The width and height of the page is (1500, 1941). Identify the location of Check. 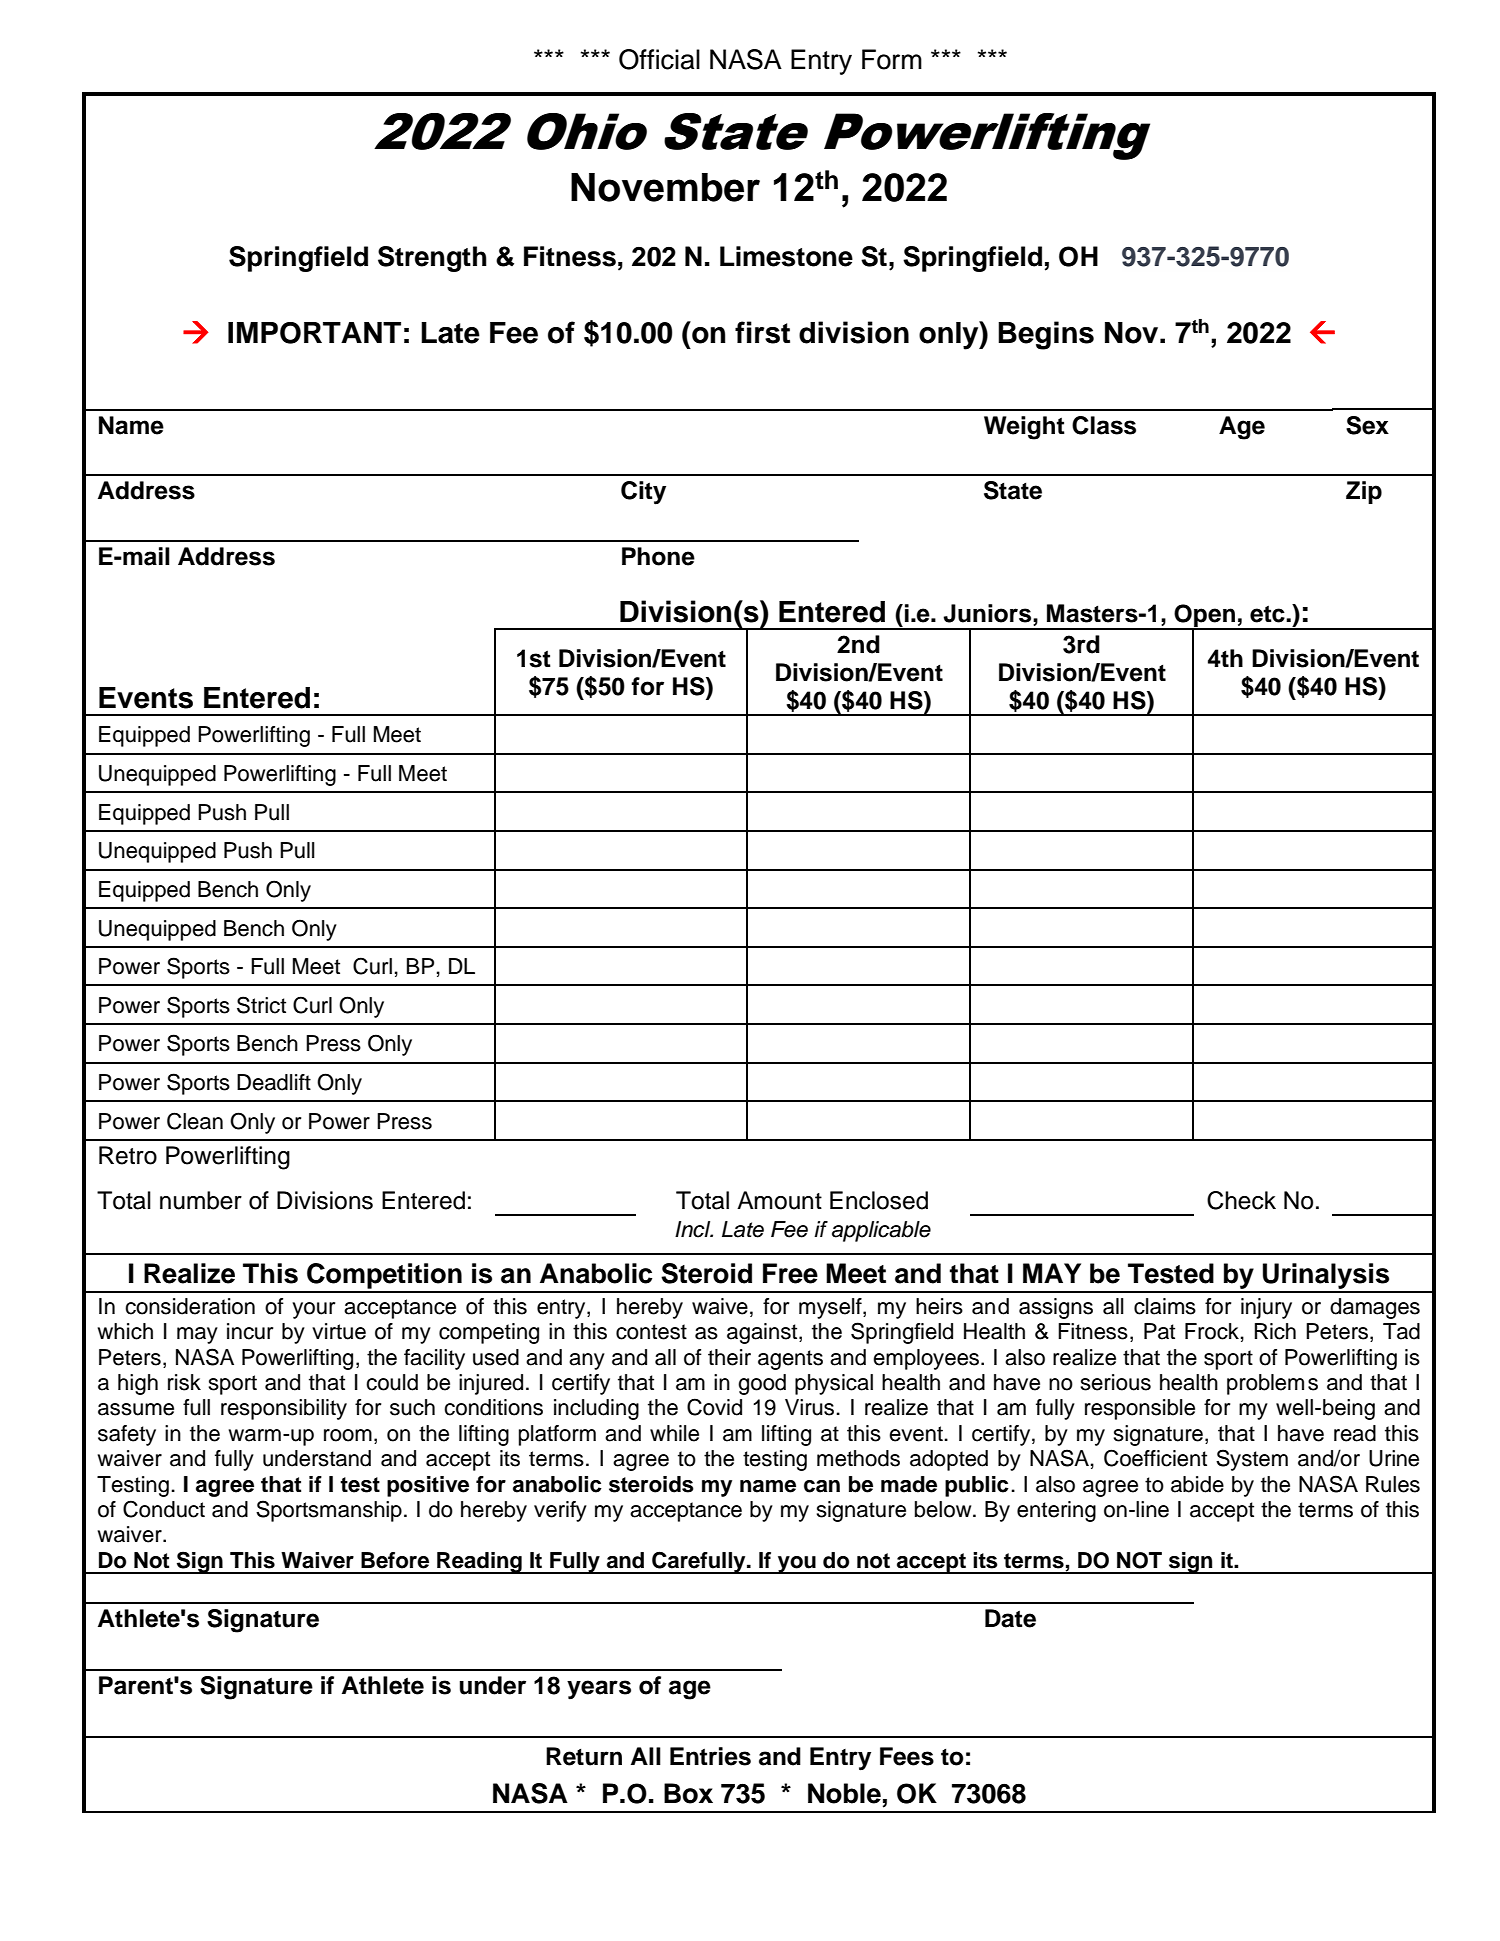
(1241, 1200).
